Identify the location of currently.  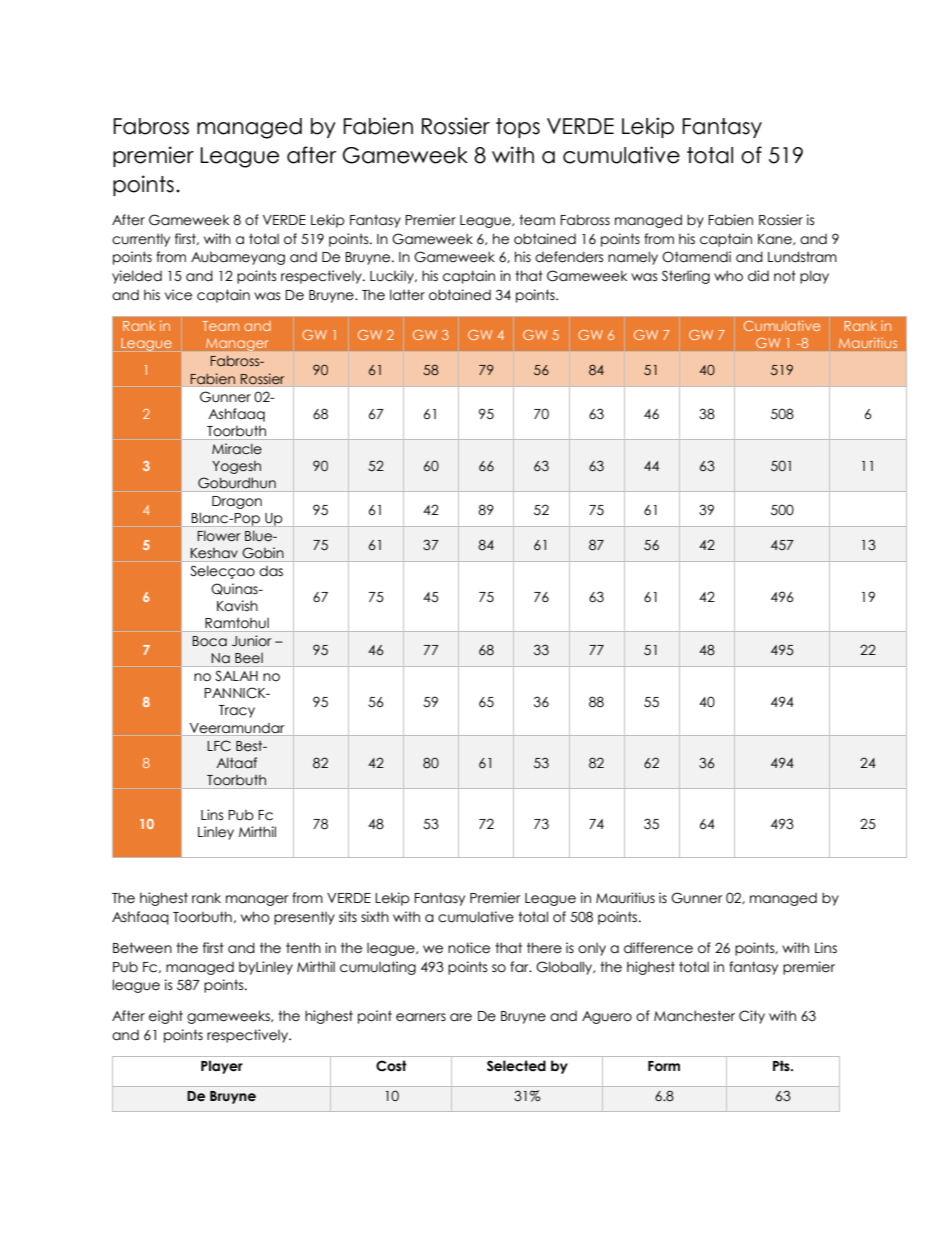
(141, 240).
